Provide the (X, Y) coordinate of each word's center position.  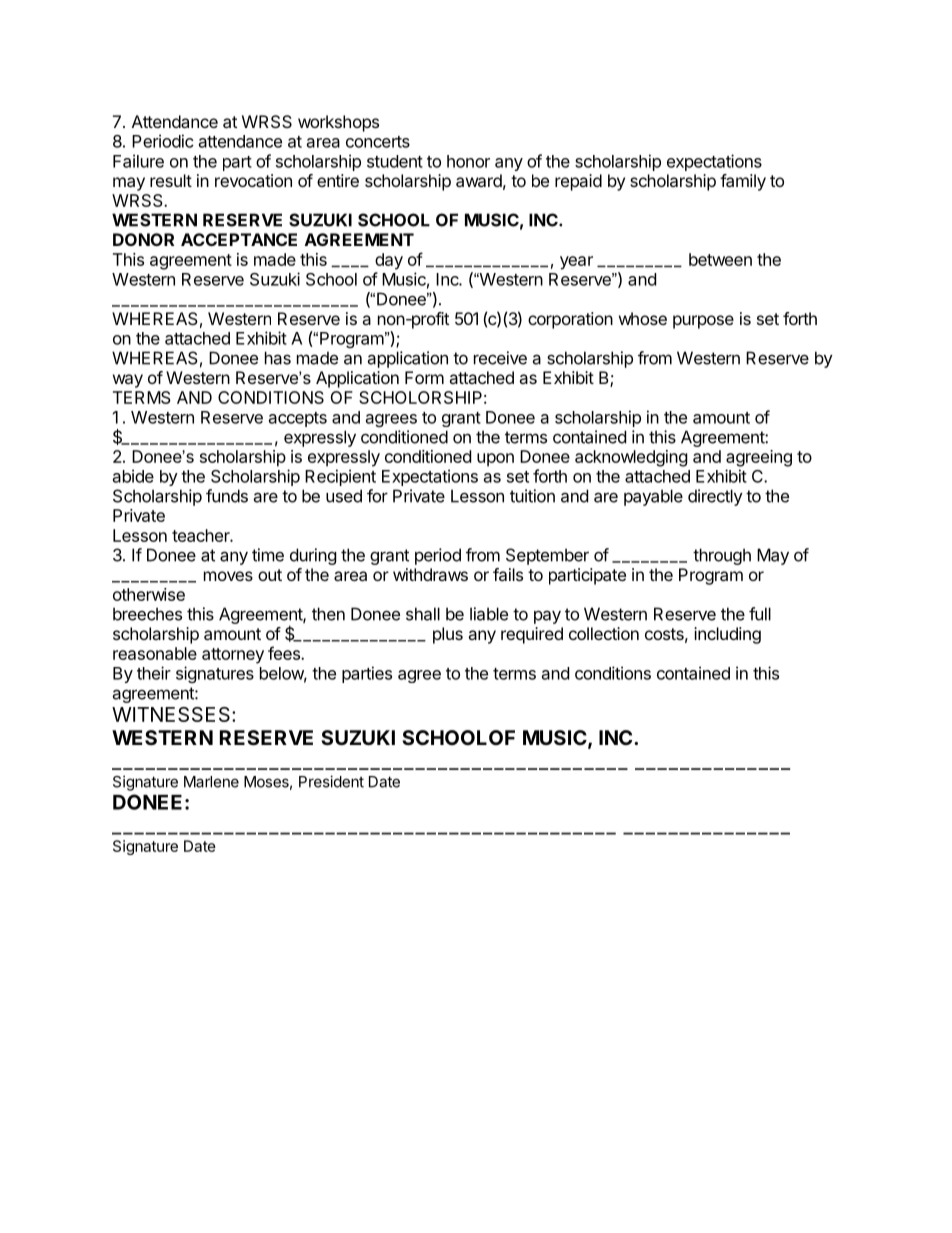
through (722, 556)
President (331, 781)
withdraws (430, 574)
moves (228, 576)
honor (468, 161)
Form (424, 377)
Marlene (211, 782)
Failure (138, 161)
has (278, 358)
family (743, 182)
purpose (703, 322)
